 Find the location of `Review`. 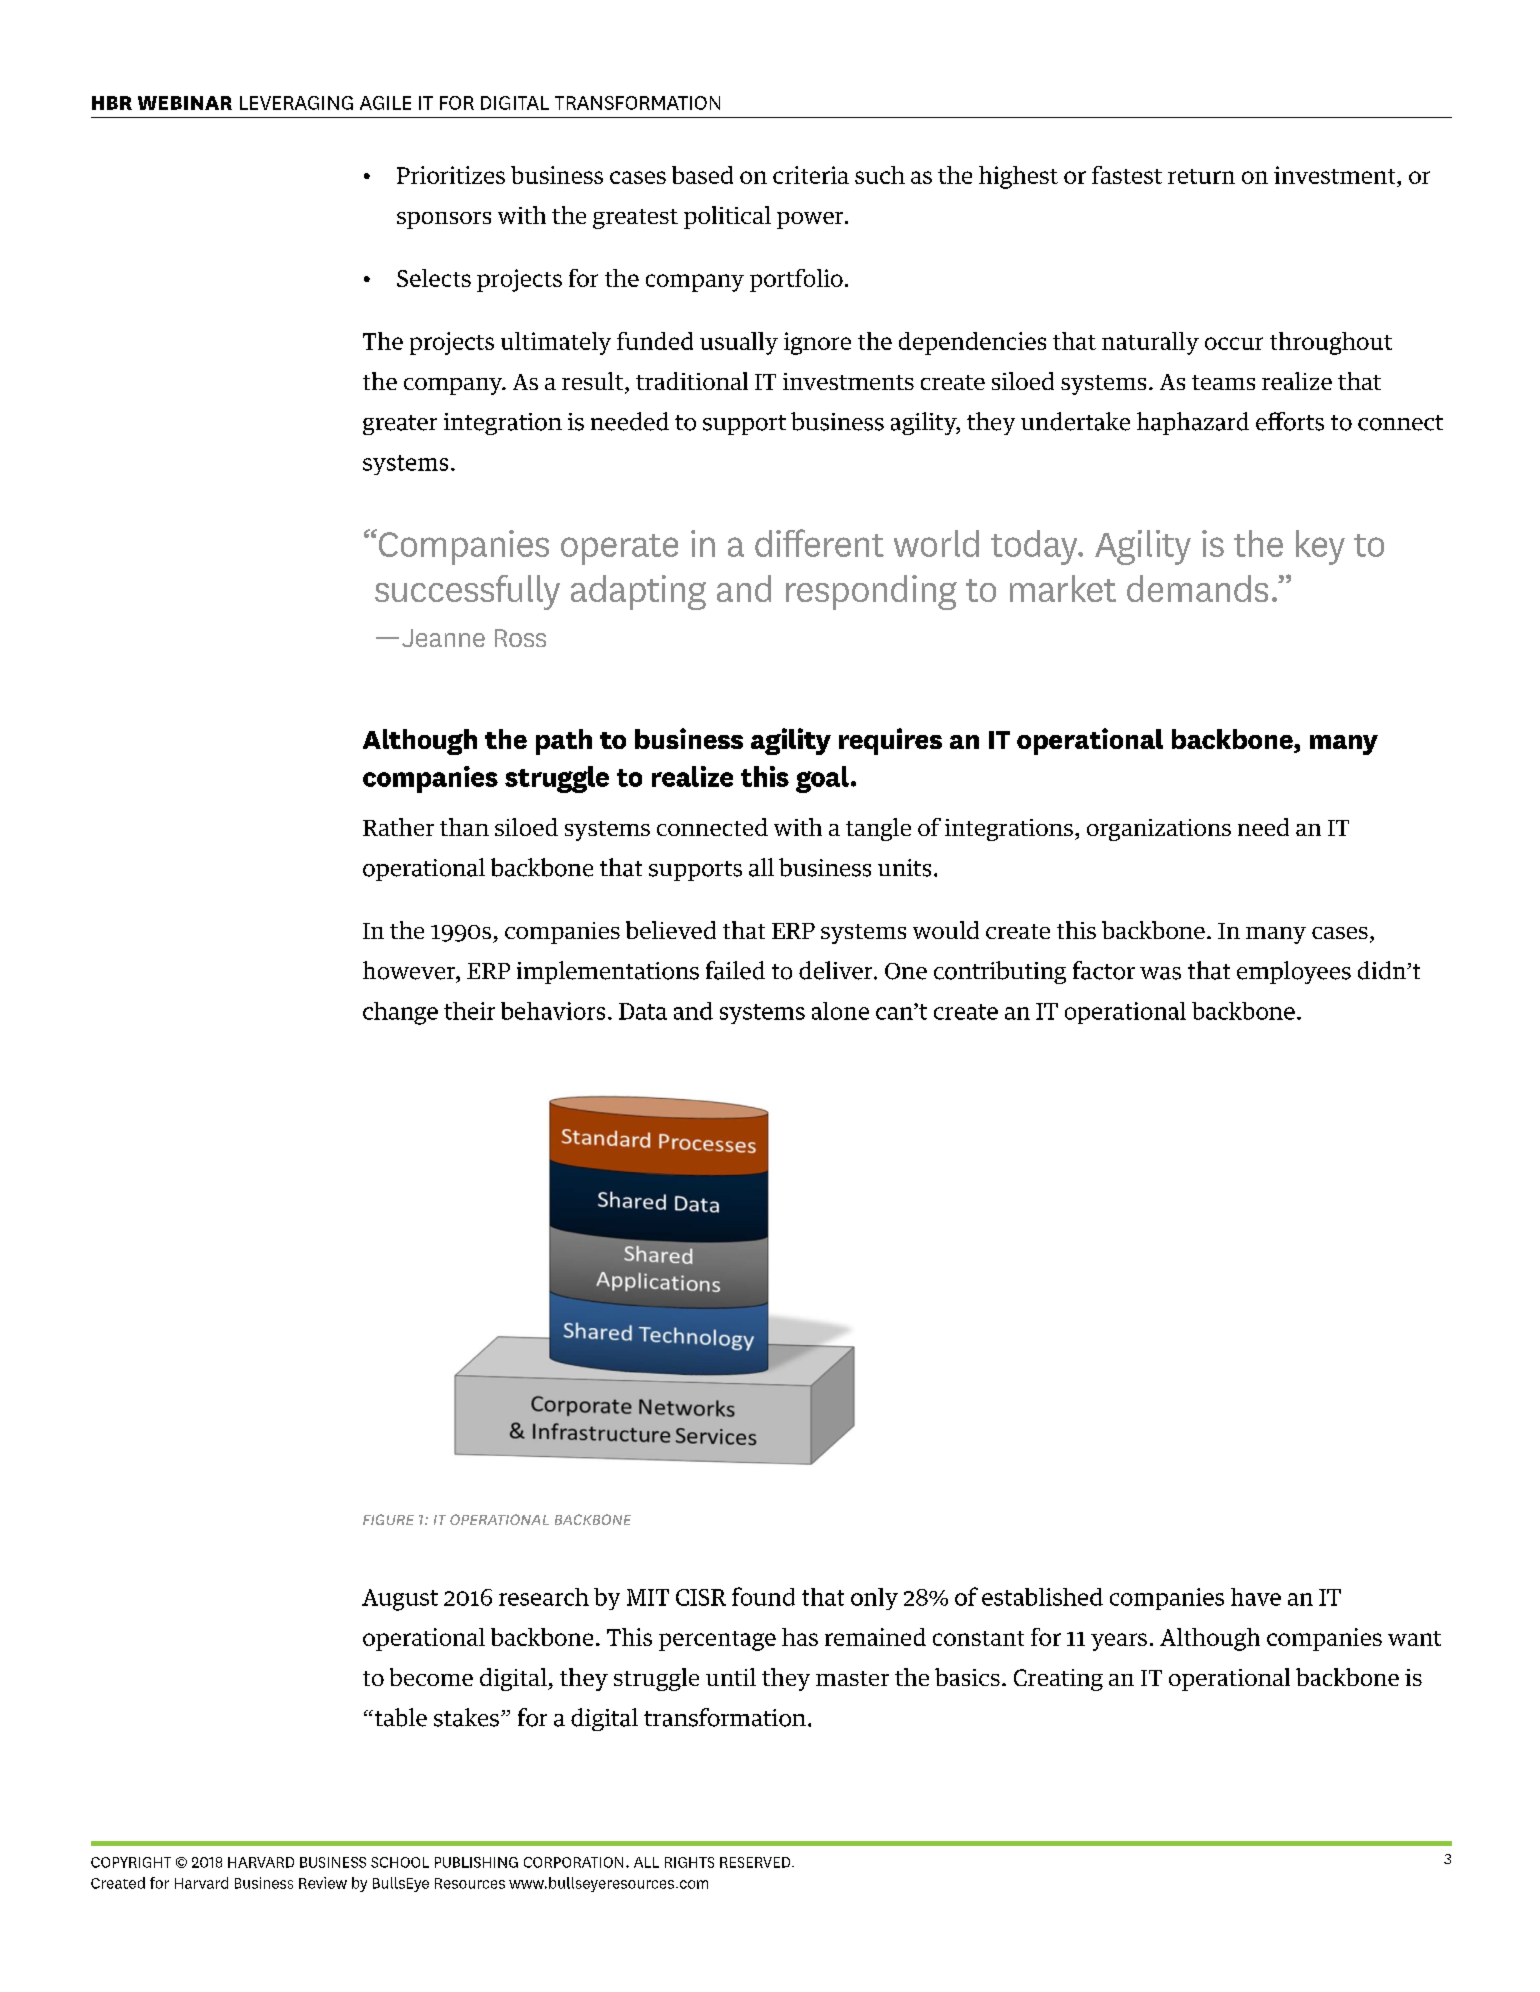

Review is located at coordinates (323, 1883).
